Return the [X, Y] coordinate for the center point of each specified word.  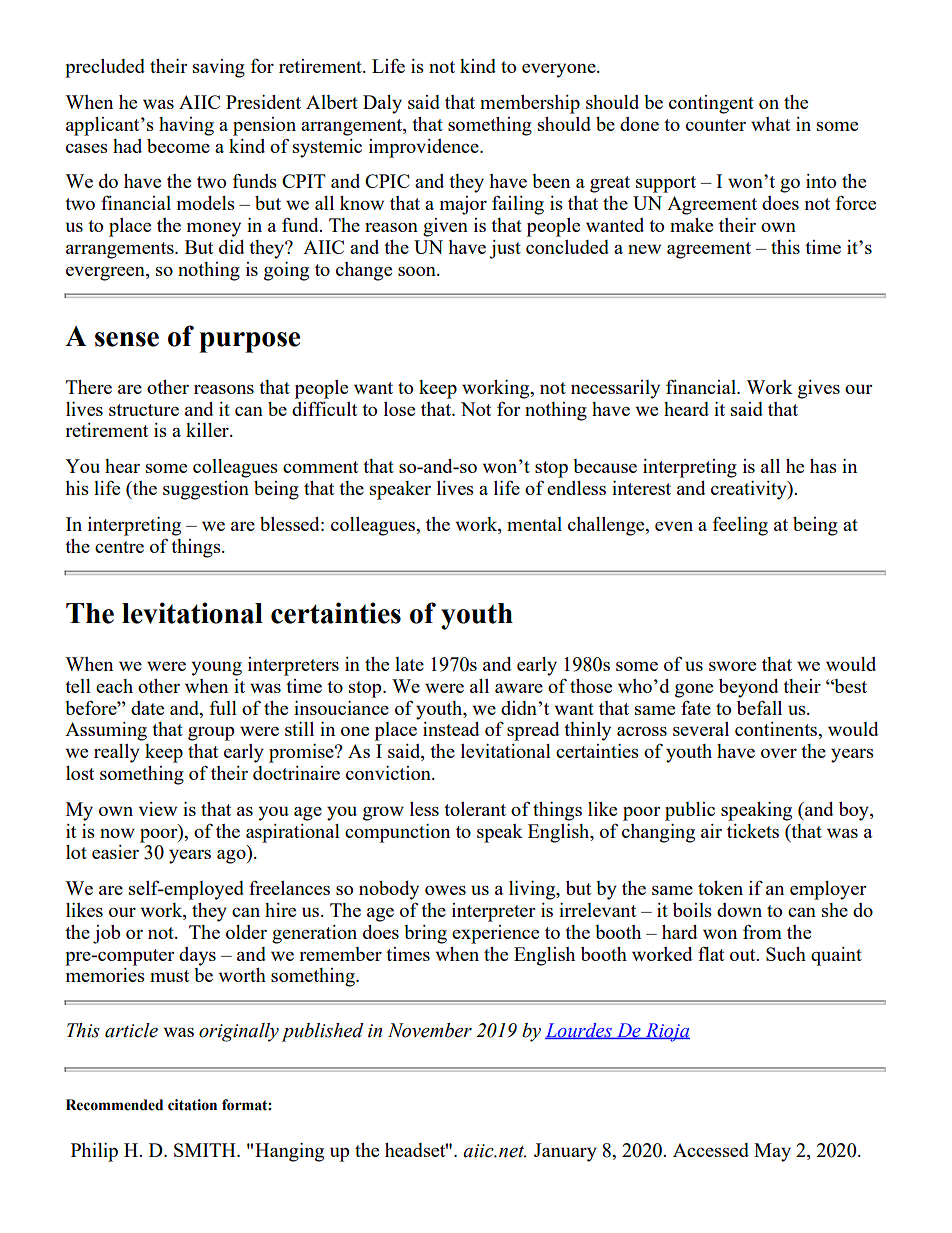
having [186, 126]
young [216, 668]
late [409, 664]
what [770, 124]
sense [127, 339]
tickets [753, 831]
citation [192, 1105]
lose [399, 409]
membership [530, 104]
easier [115, 852]
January [565, 1152]
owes [445, 890]
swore [732, 666]
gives [819, 389]
